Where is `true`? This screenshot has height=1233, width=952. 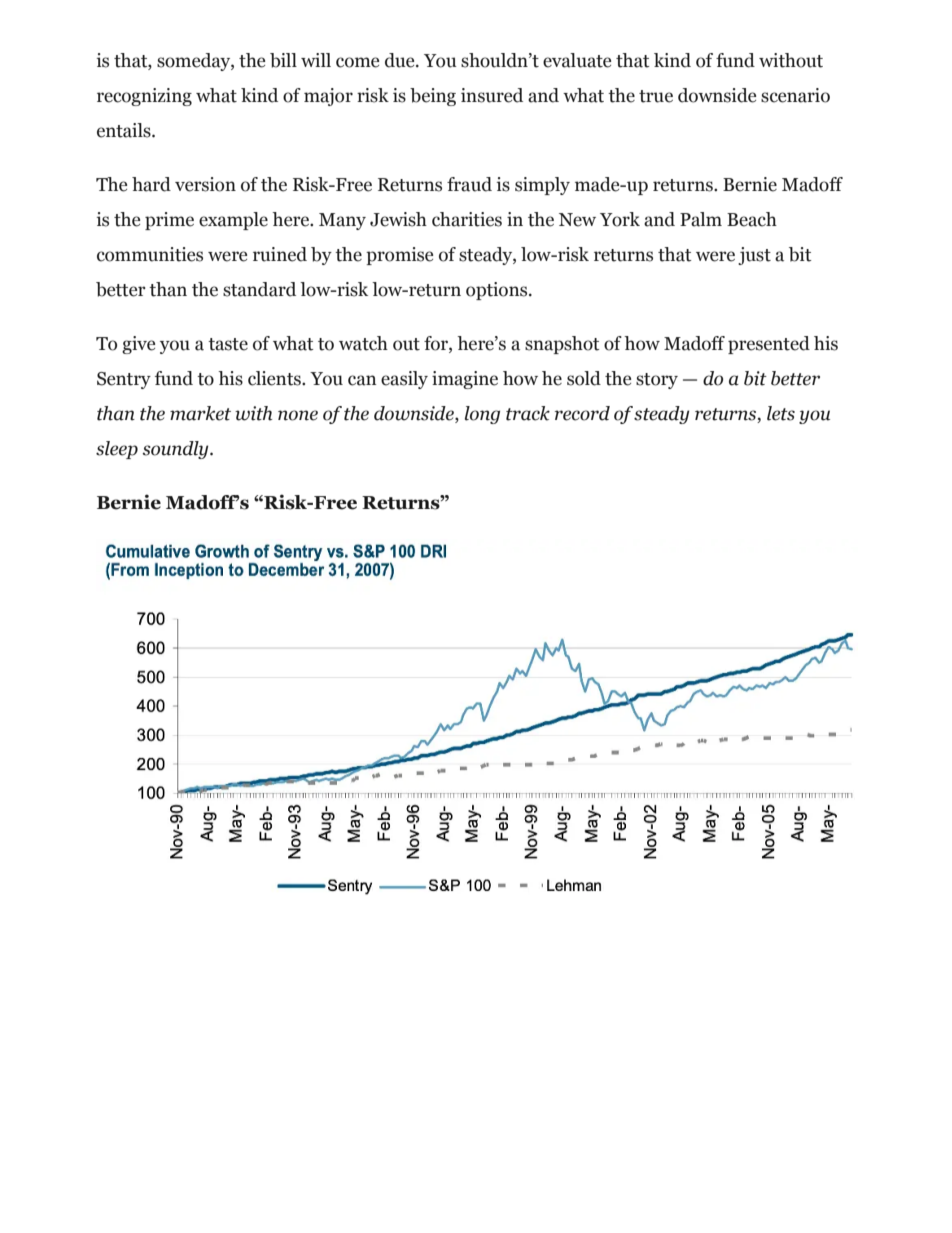 true is located at coordinates (656, 96).
